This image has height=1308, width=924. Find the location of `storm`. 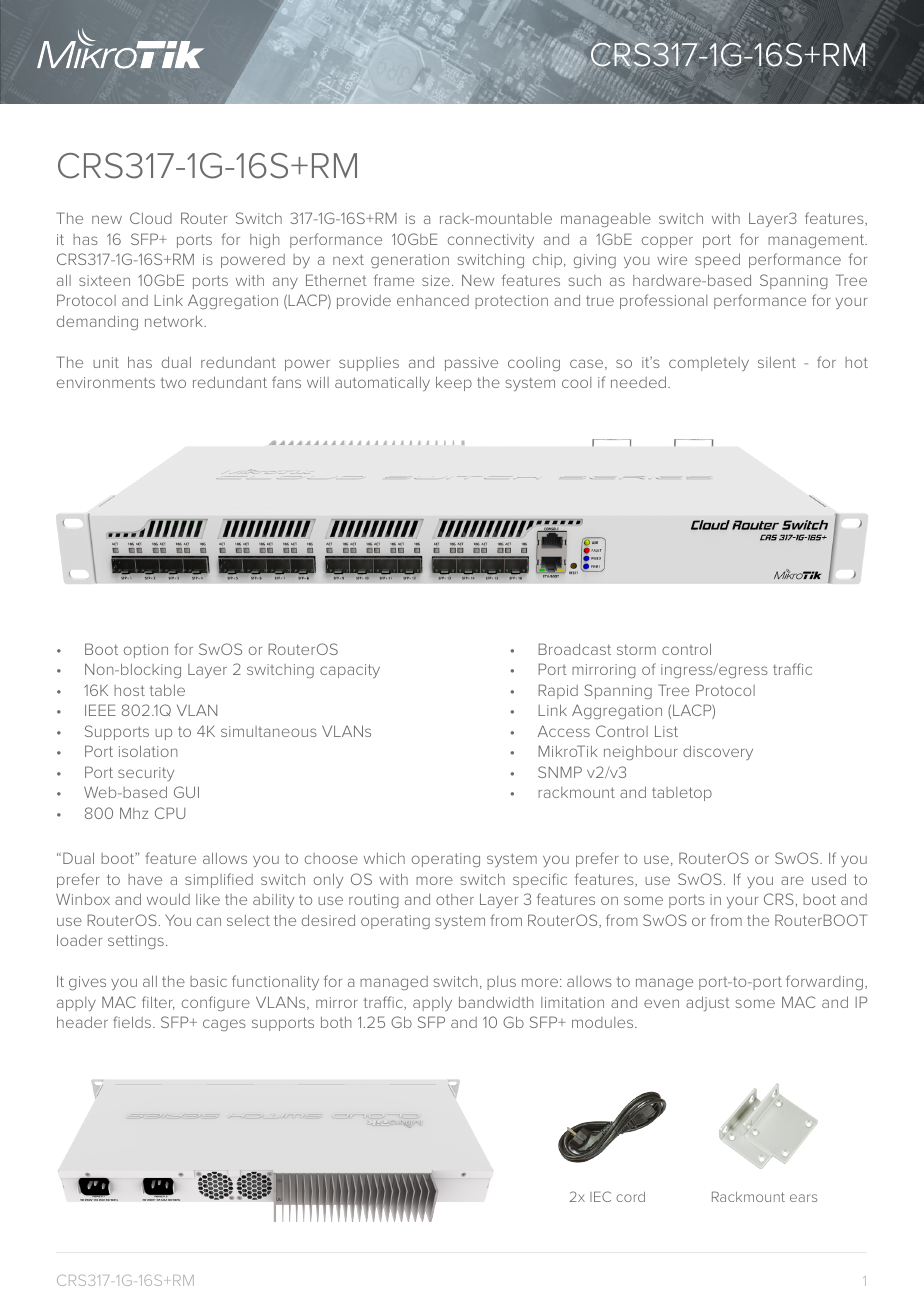

storm is located at coordinates (636, 649).
